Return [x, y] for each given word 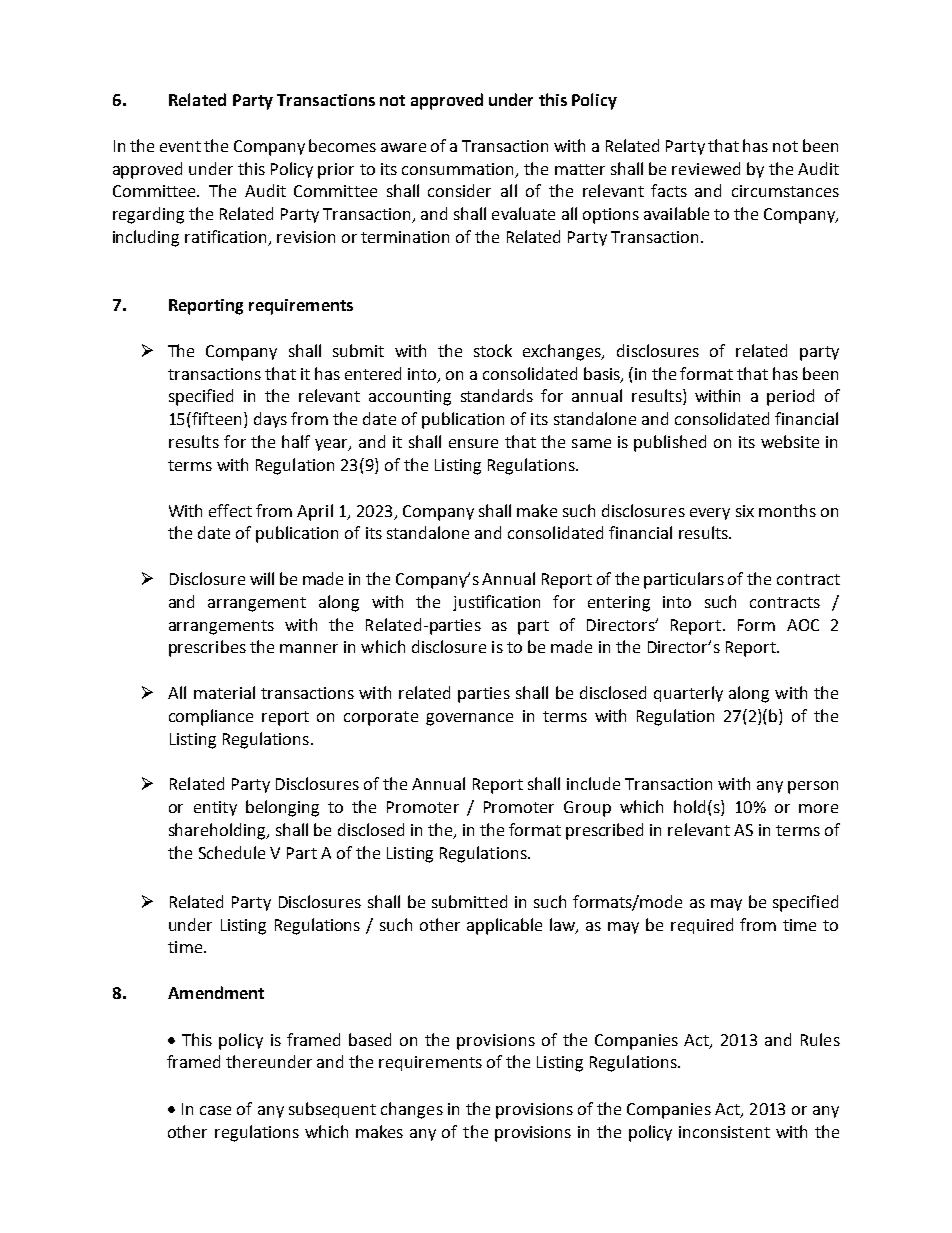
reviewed [706, 168]
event [180, 146]
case [215, 1110]
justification [496, 603]
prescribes [207, 648]
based [370, 1039]
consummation [457, 169]
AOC [803, 625]
